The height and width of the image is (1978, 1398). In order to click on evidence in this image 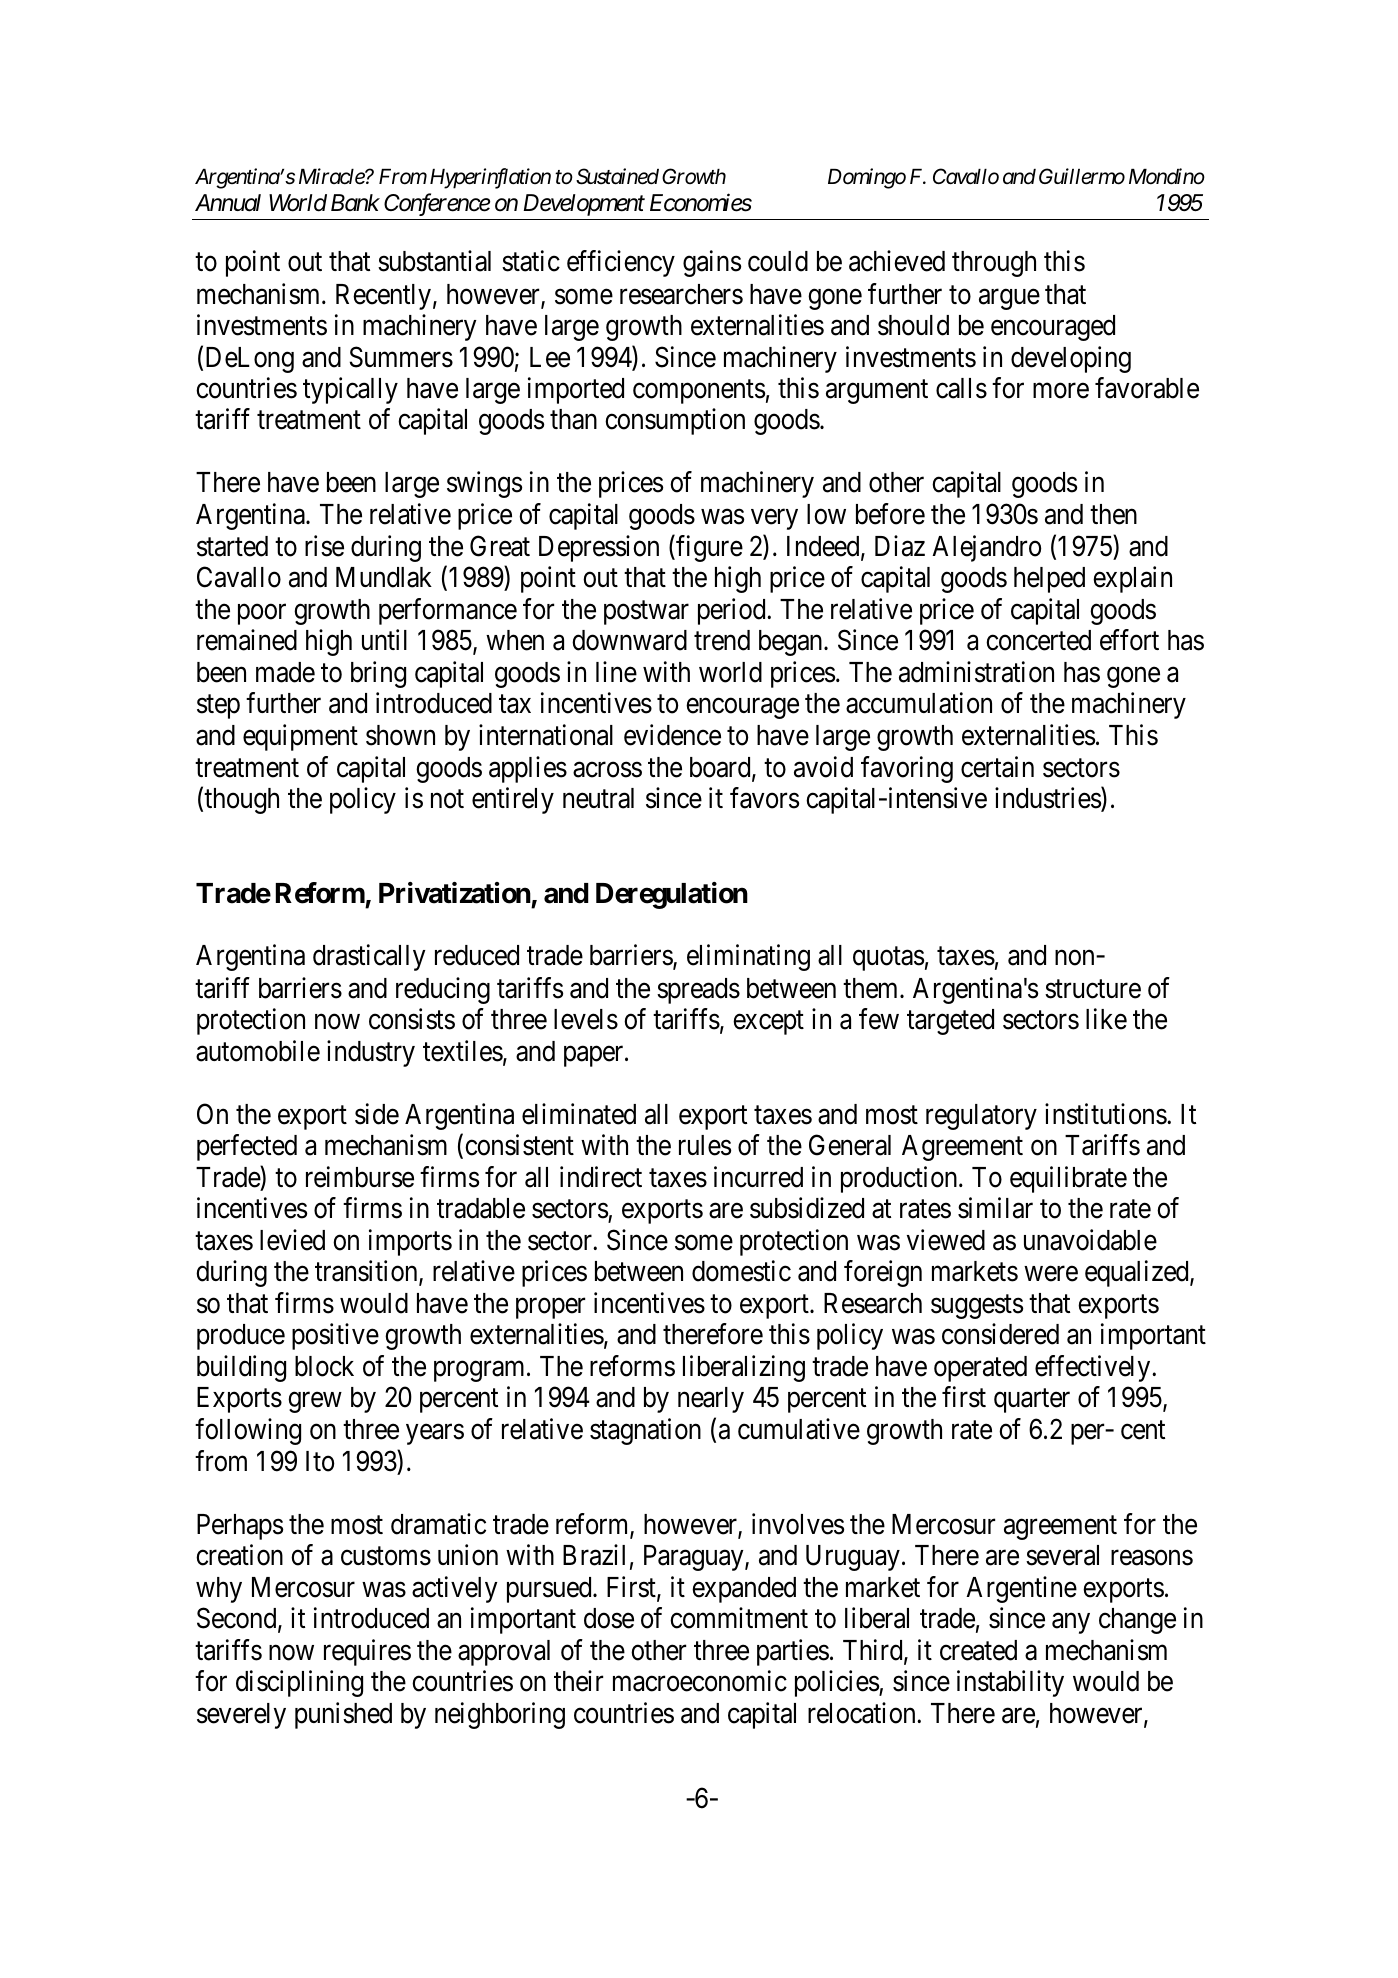, I will do `click(672, 735)`.
